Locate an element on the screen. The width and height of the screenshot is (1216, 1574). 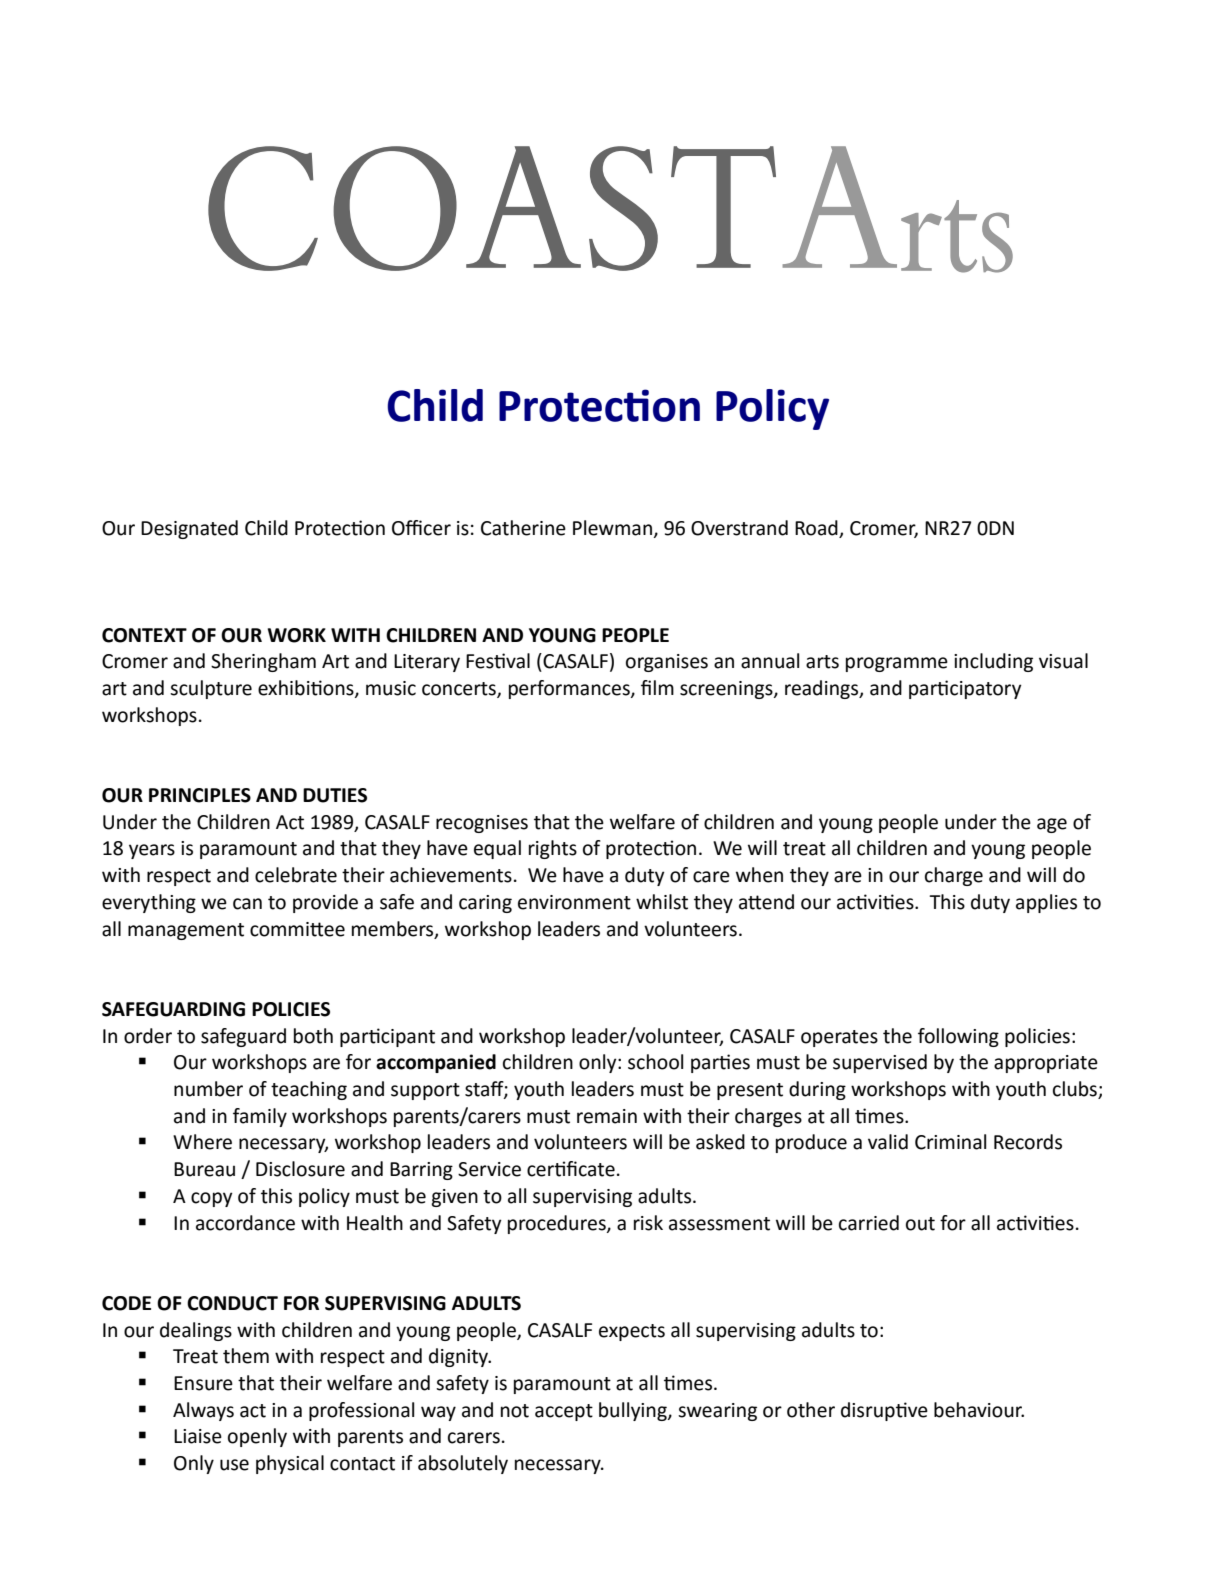
carried is located at coordinates (869, 1223).
